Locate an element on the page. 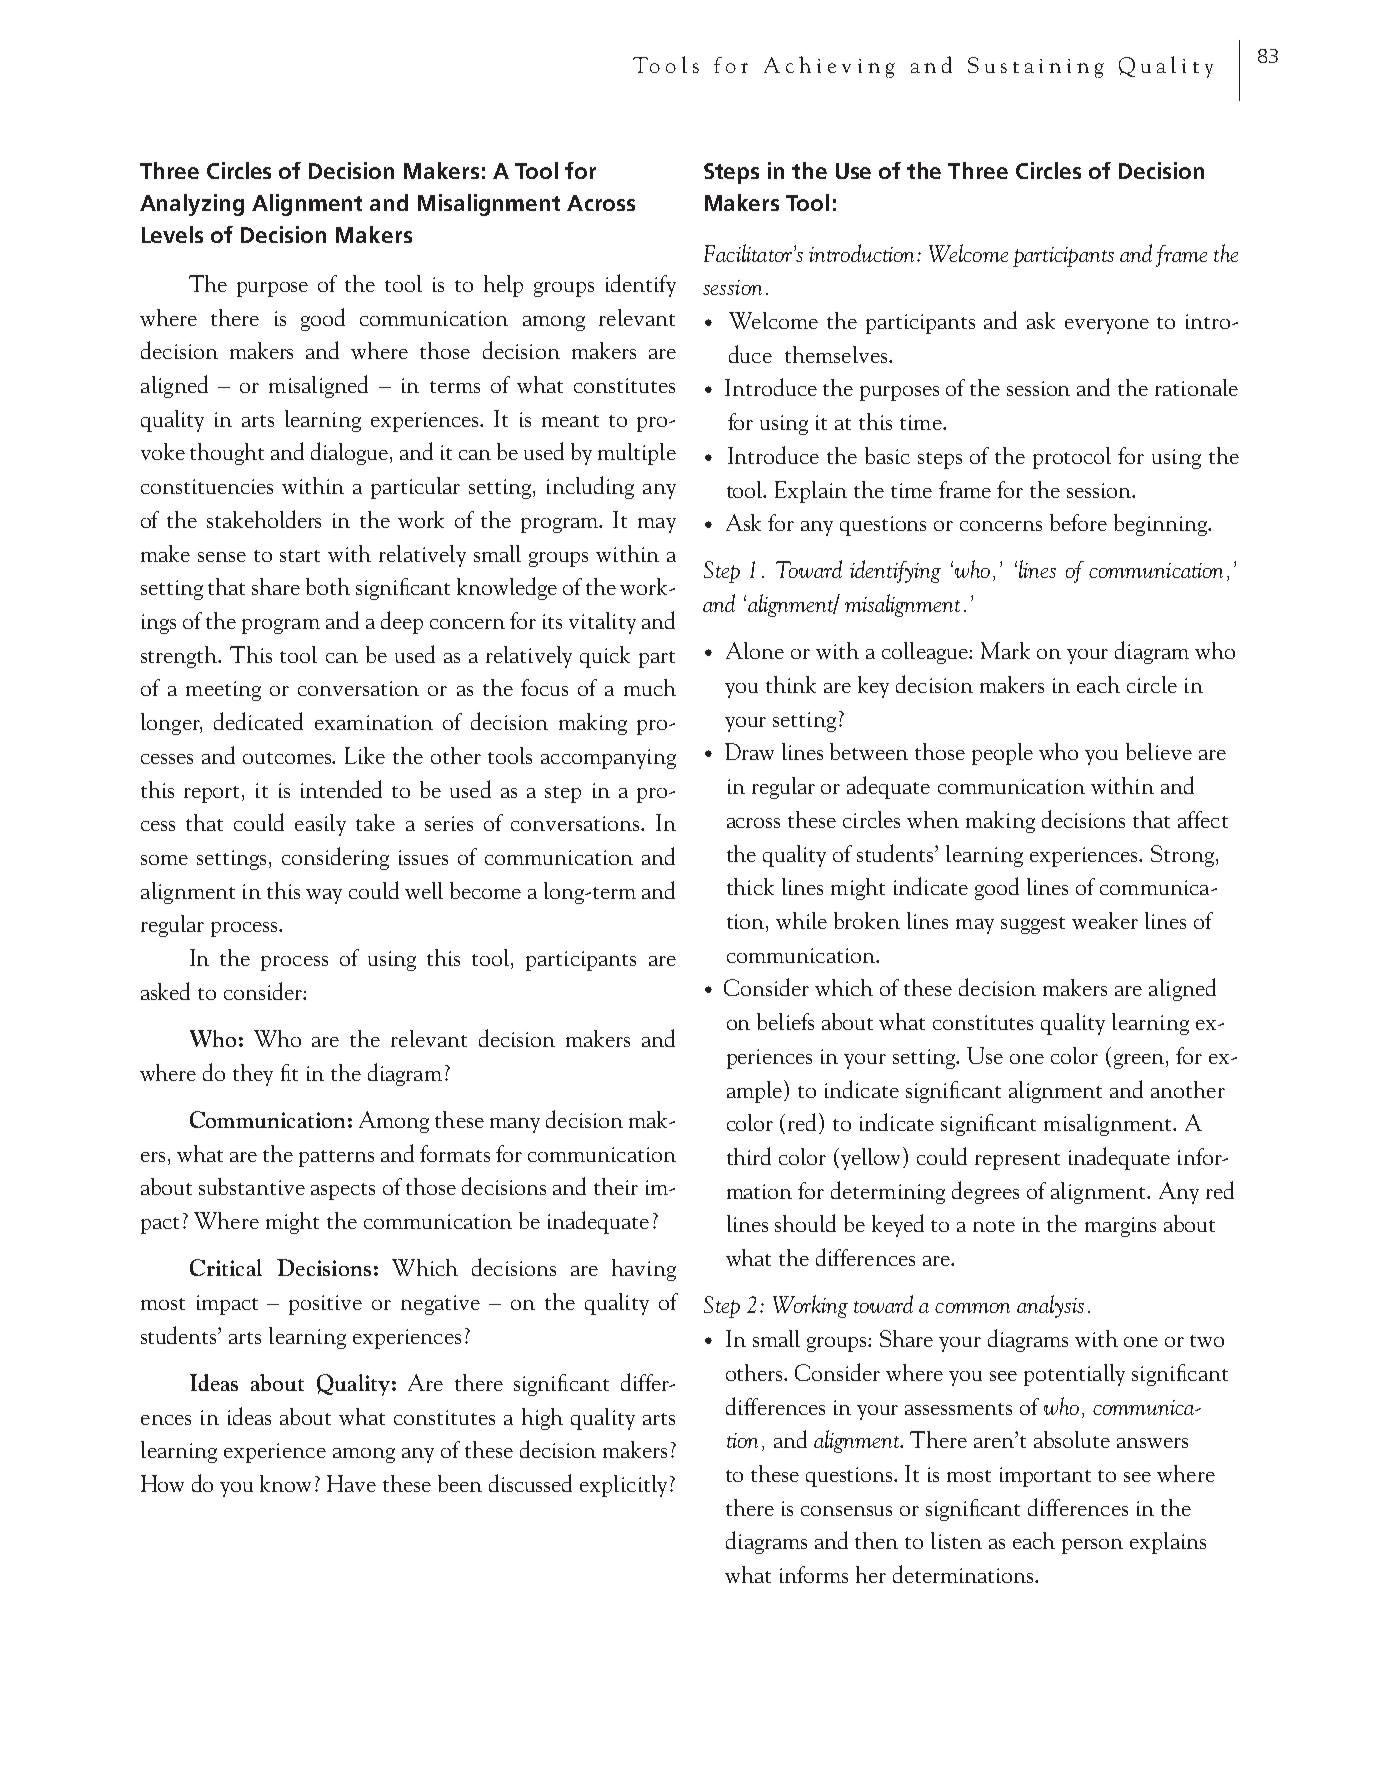 Image resolution: width=1376 pixels, height=1780 pixels. Have is located at coordinates (351, 1483).
